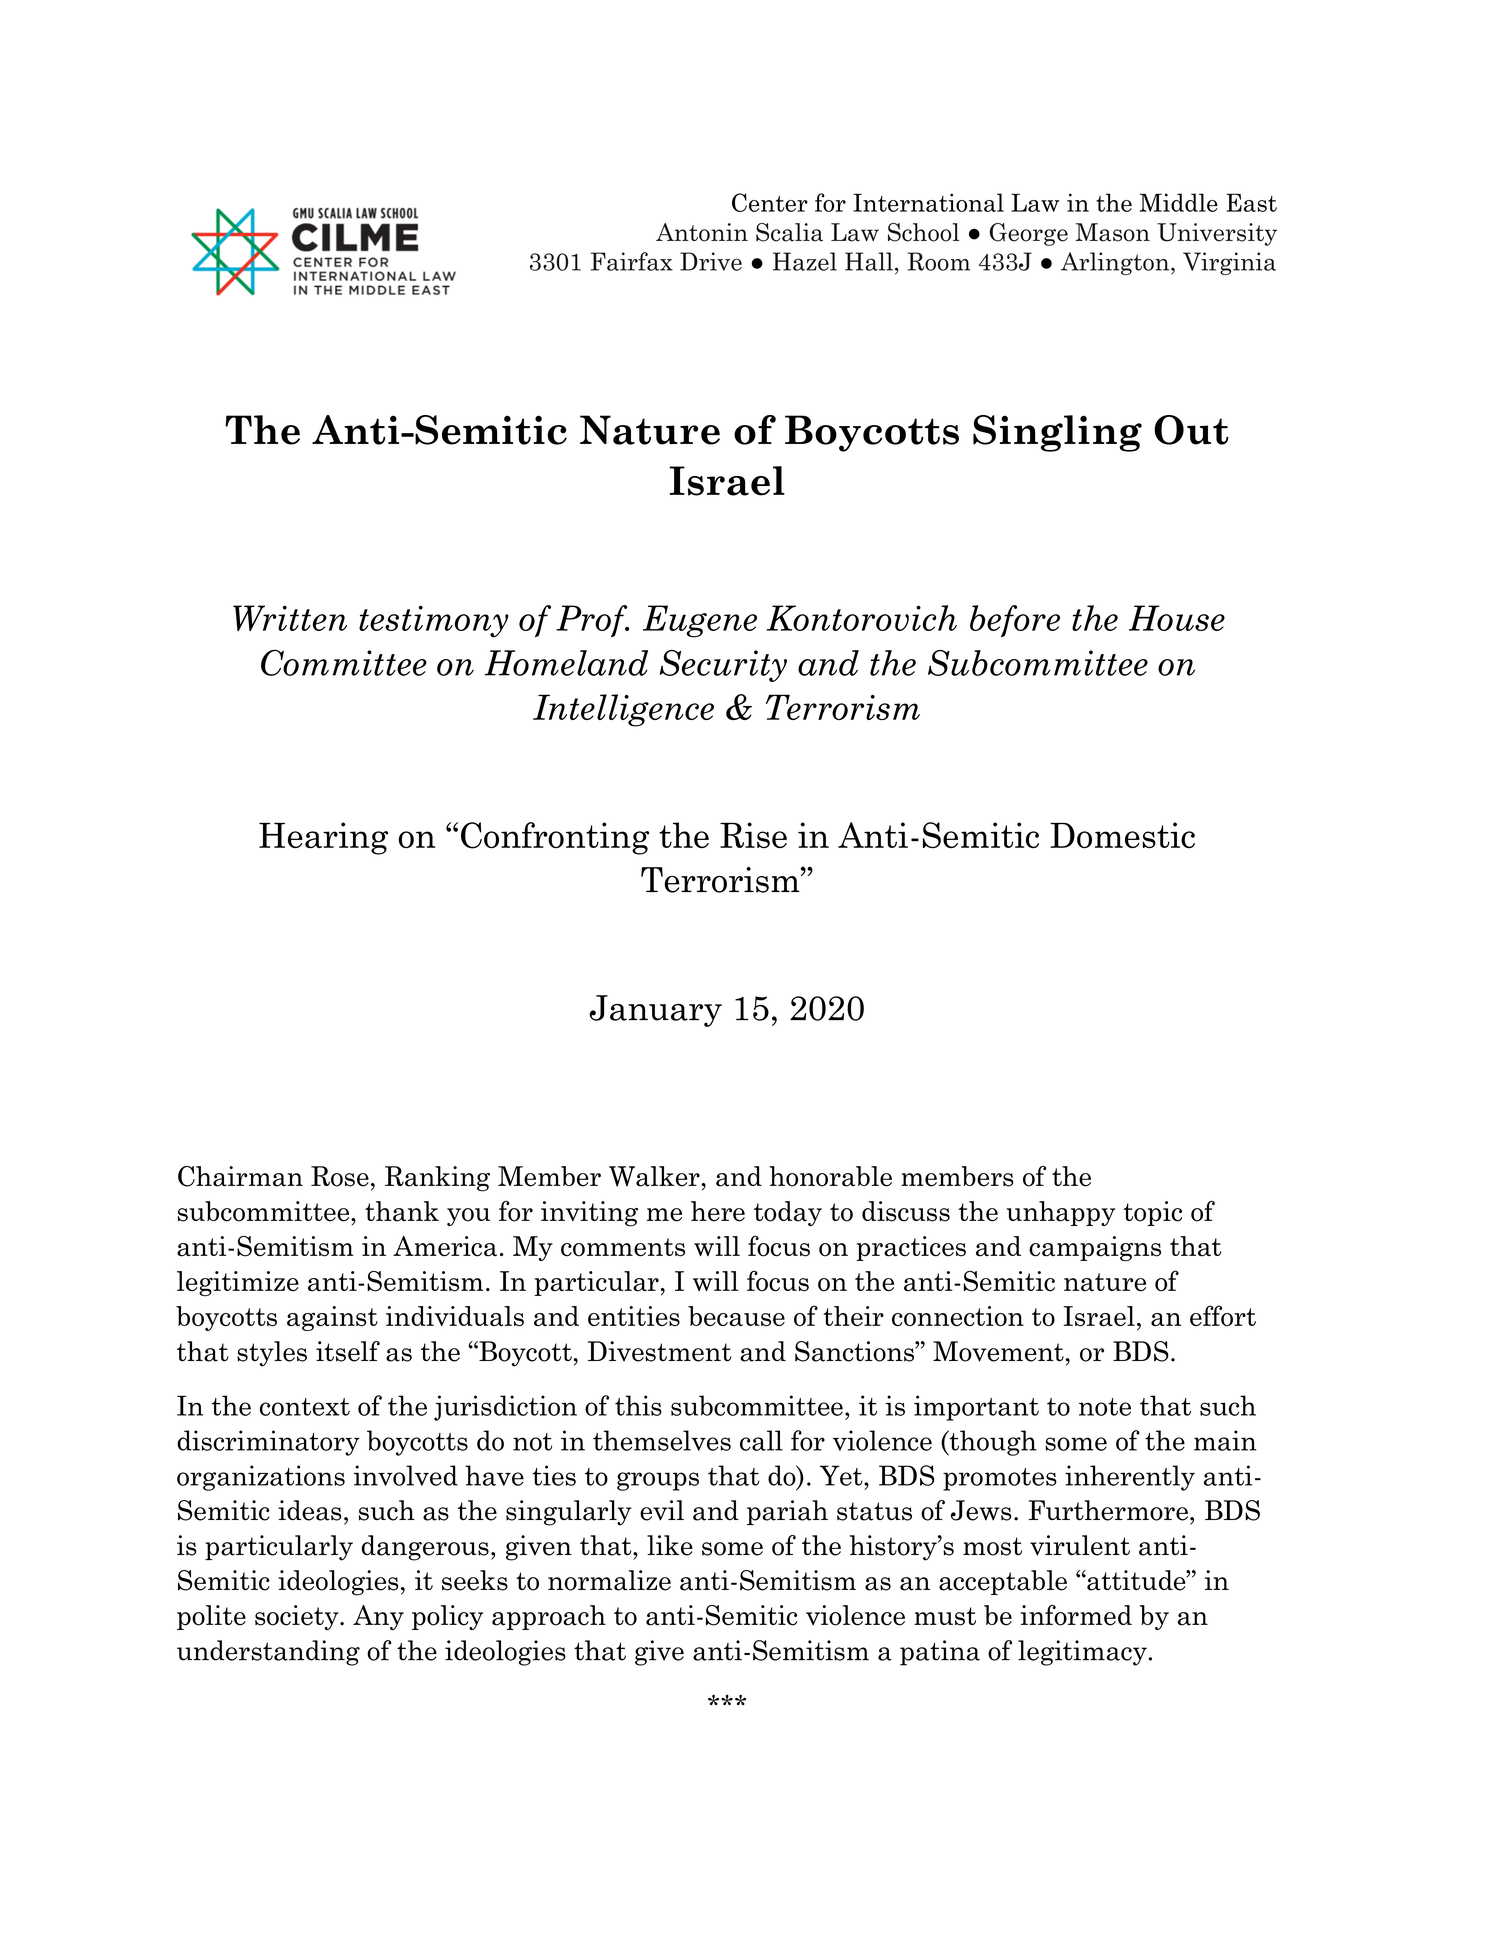 This screenshot has height=1939, width=1498. I want to click on like, so click(670, 1545).
